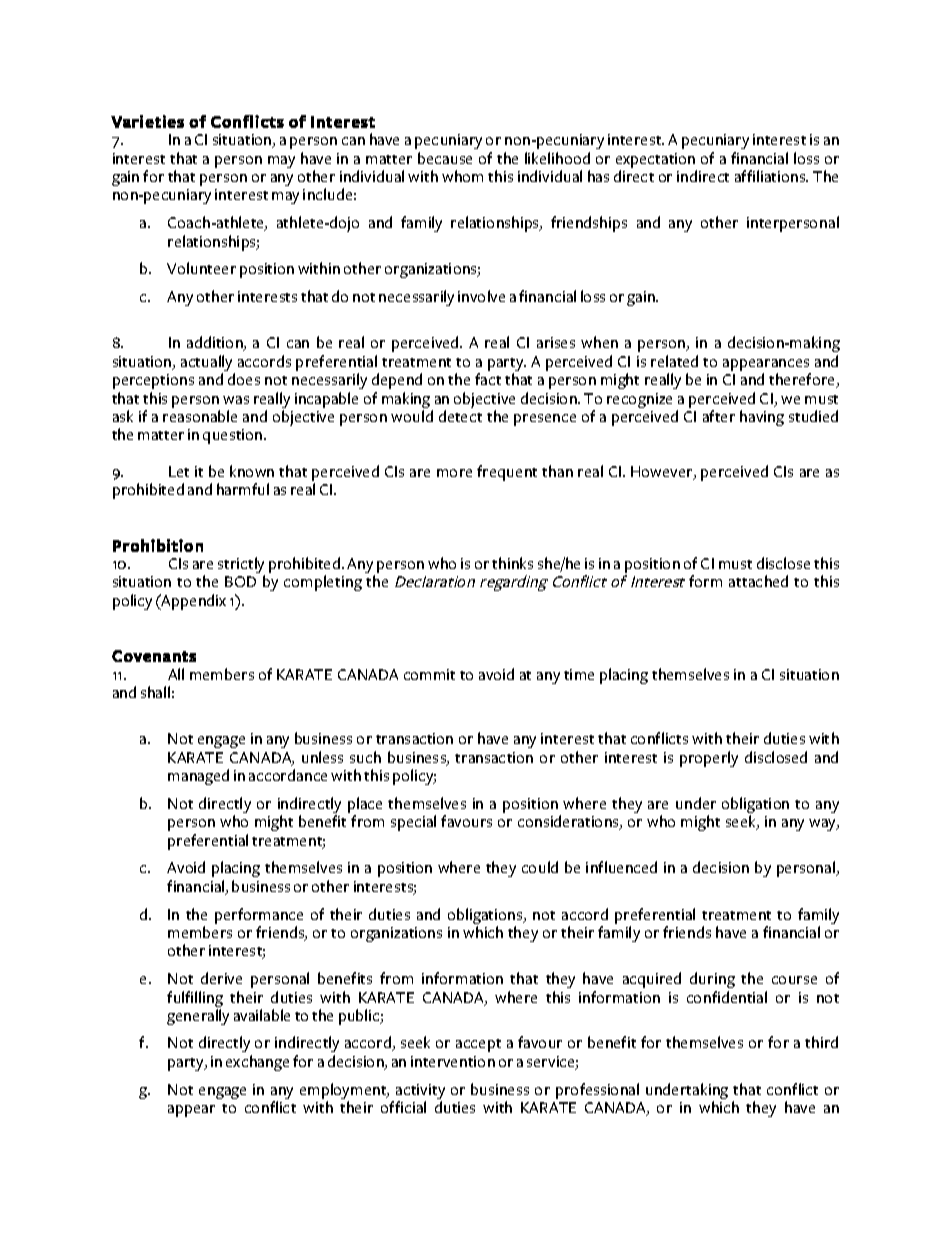 This screenshot has width=952, height=1233. I want to click on exchange, so click(257, 1063).
